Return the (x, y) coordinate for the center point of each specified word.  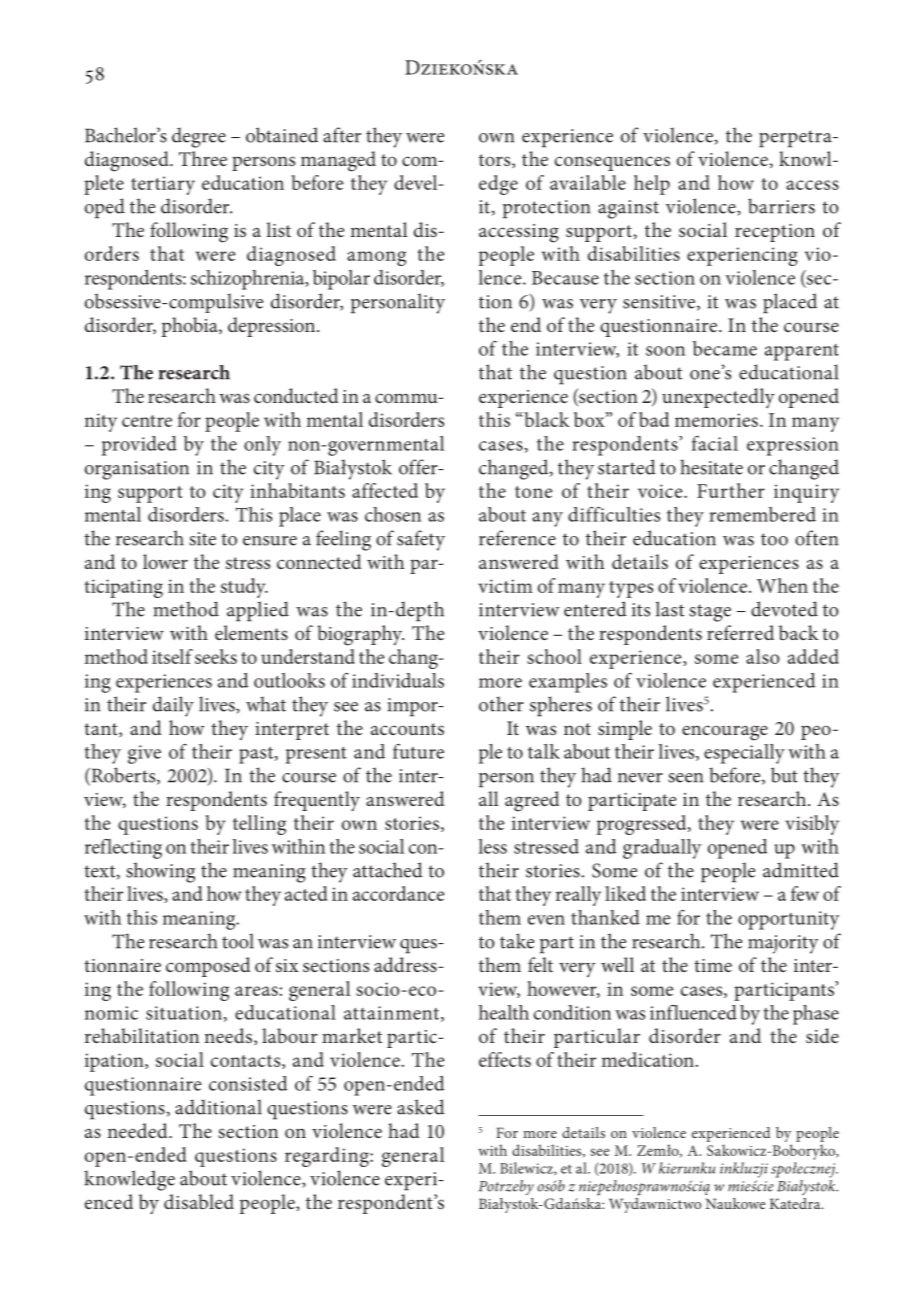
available (588, 182)
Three (203, 158)
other (501, 704)
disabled (199, 1201)
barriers (781, 206)
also (762, 656)
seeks (216, 656)
